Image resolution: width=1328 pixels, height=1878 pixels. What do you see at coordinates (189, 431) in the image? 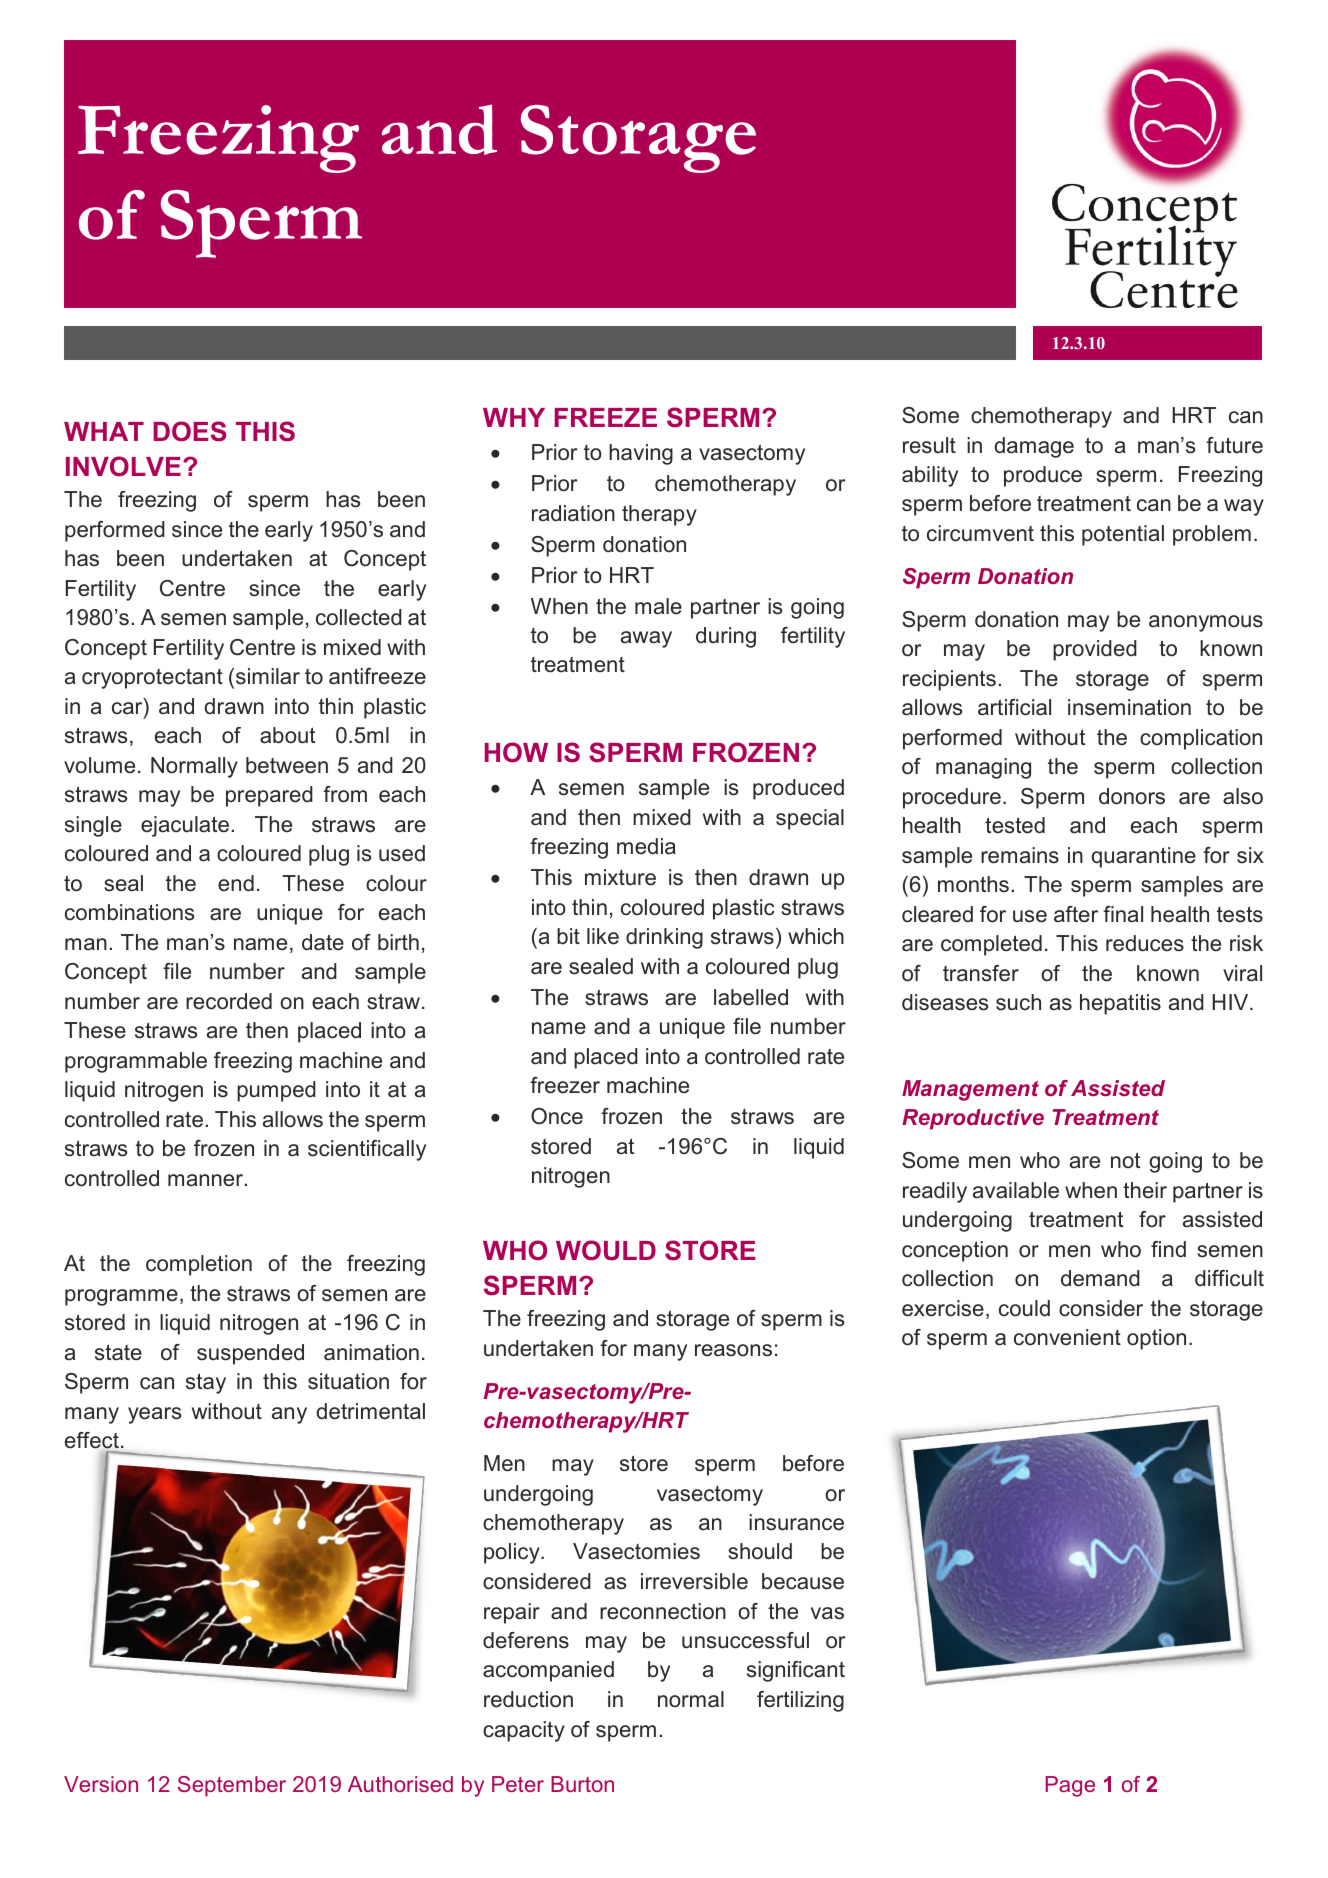
I see `DOES` at bounding box center [189, 431].
